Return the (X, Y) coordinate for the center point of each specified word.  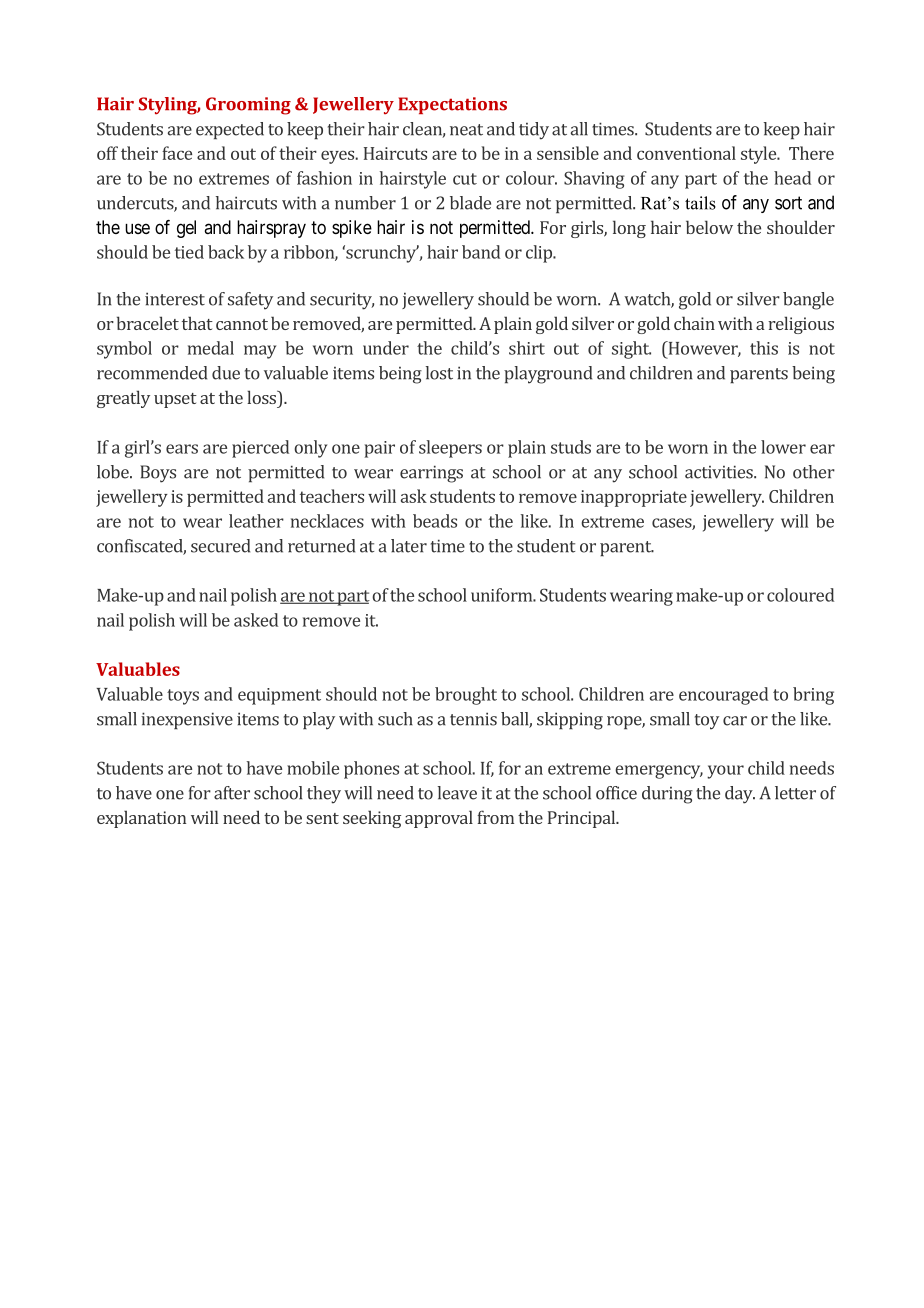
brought (466, 696)
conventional (686, 153)
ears (182, 449)
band (481, 252)
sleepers (450, 449)
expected (230, 130)
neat (466, 130)
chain (694, 323)
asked (256, 620)
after (232, 793)
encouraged (723, 696)
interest (175, 299)
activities (720, 472)
